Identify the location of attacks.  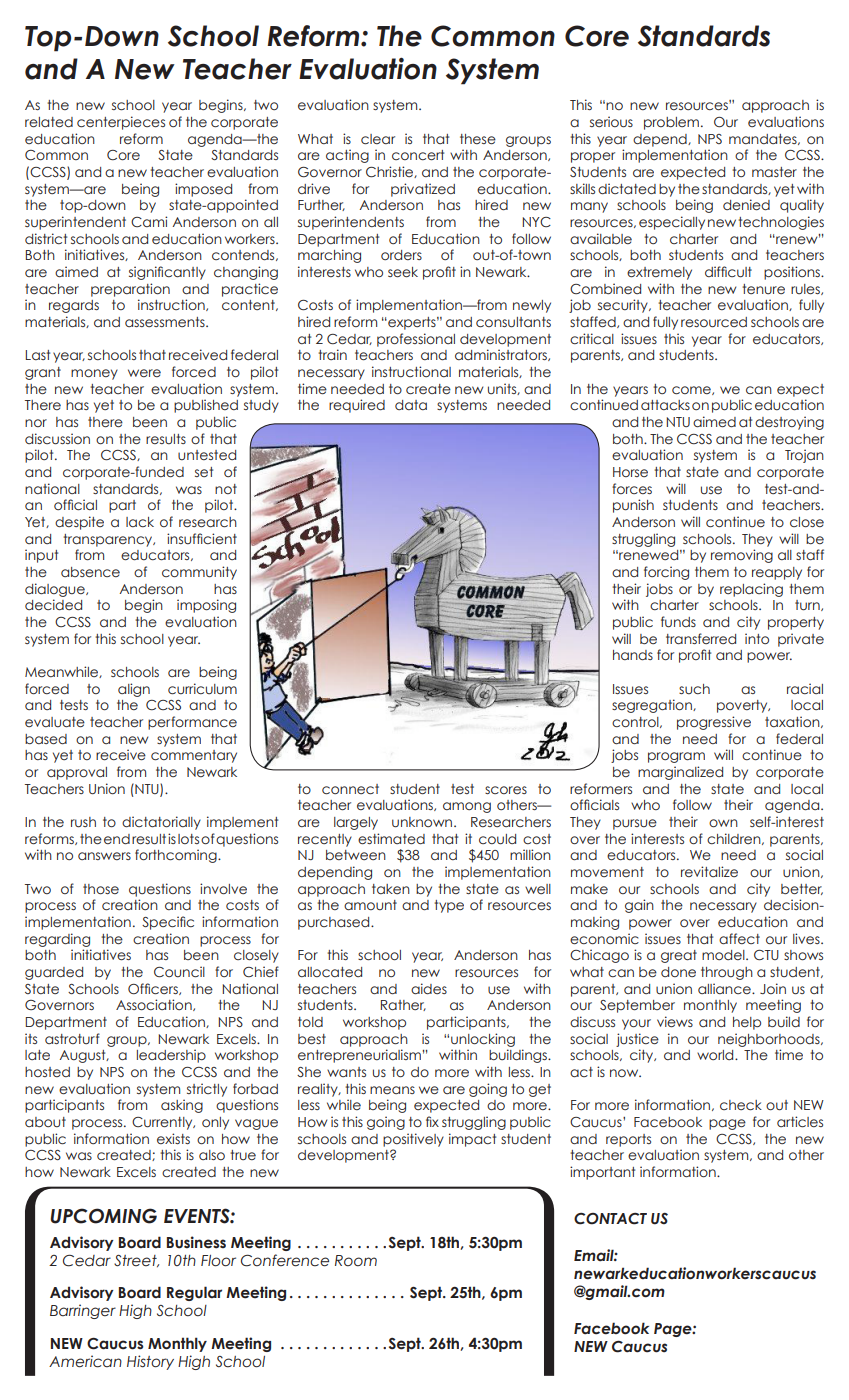
(665, 405).
